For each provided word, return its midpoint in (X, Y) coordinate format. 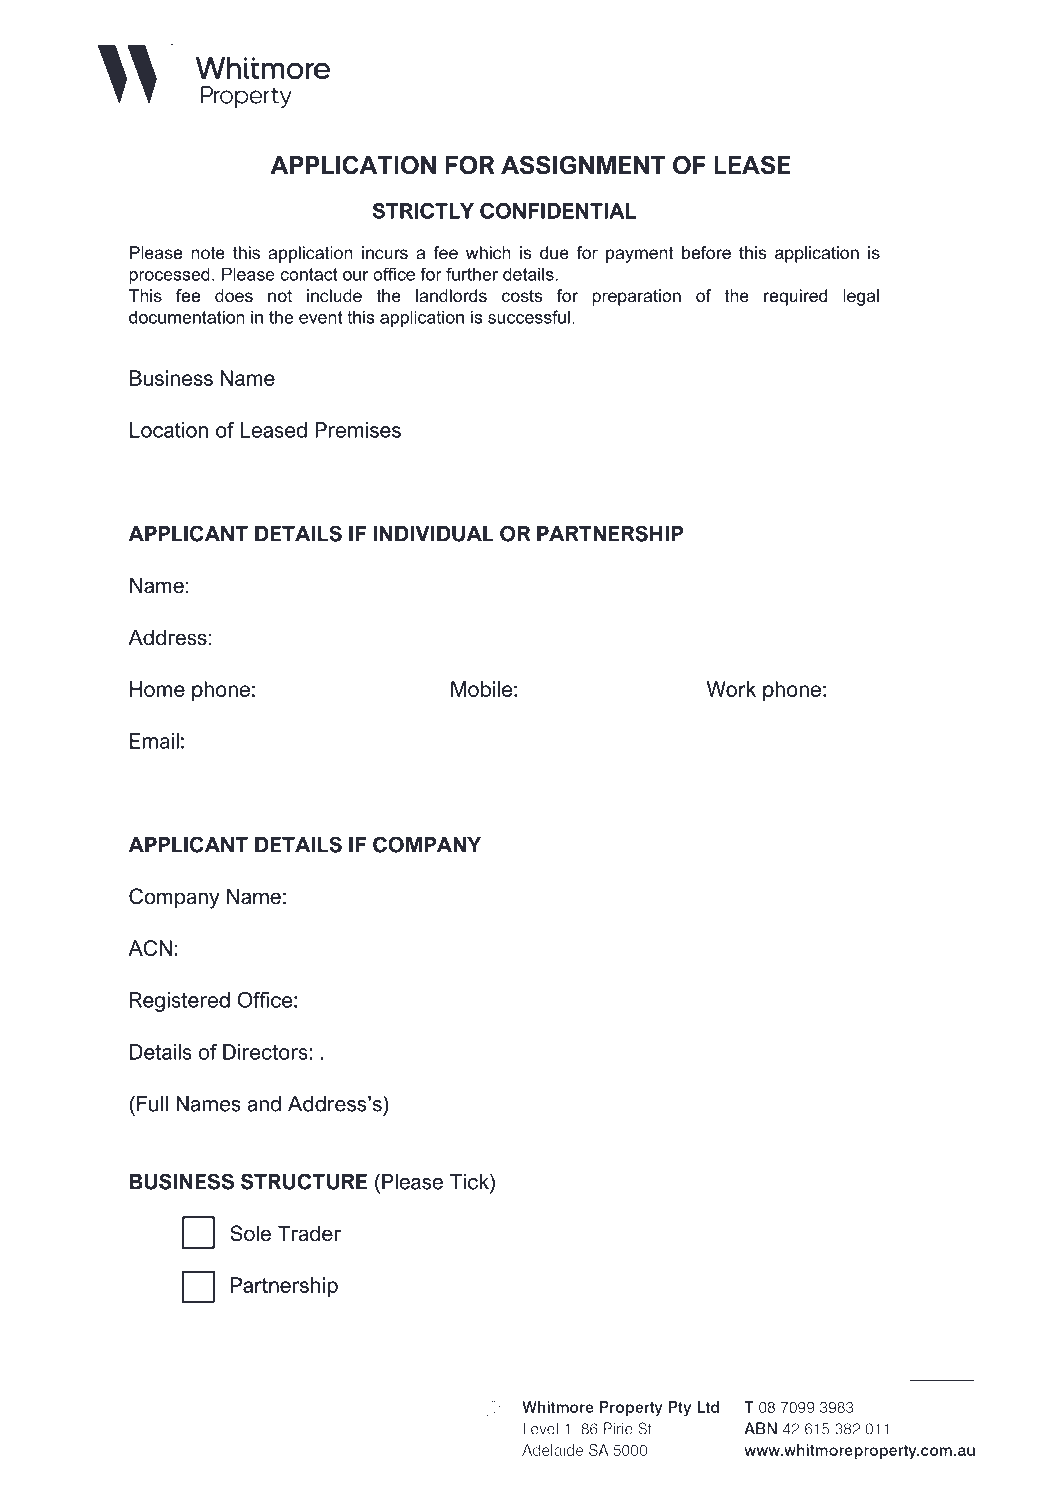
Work (731, 689)
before (706, 252)
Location (169, 430)
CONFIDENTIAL (558, 211)
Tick (470, 1181)
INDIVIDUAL (434, 534)
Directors (266, 1052)
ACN (150, 948)
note (208, 253)
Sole (250, 1233)
